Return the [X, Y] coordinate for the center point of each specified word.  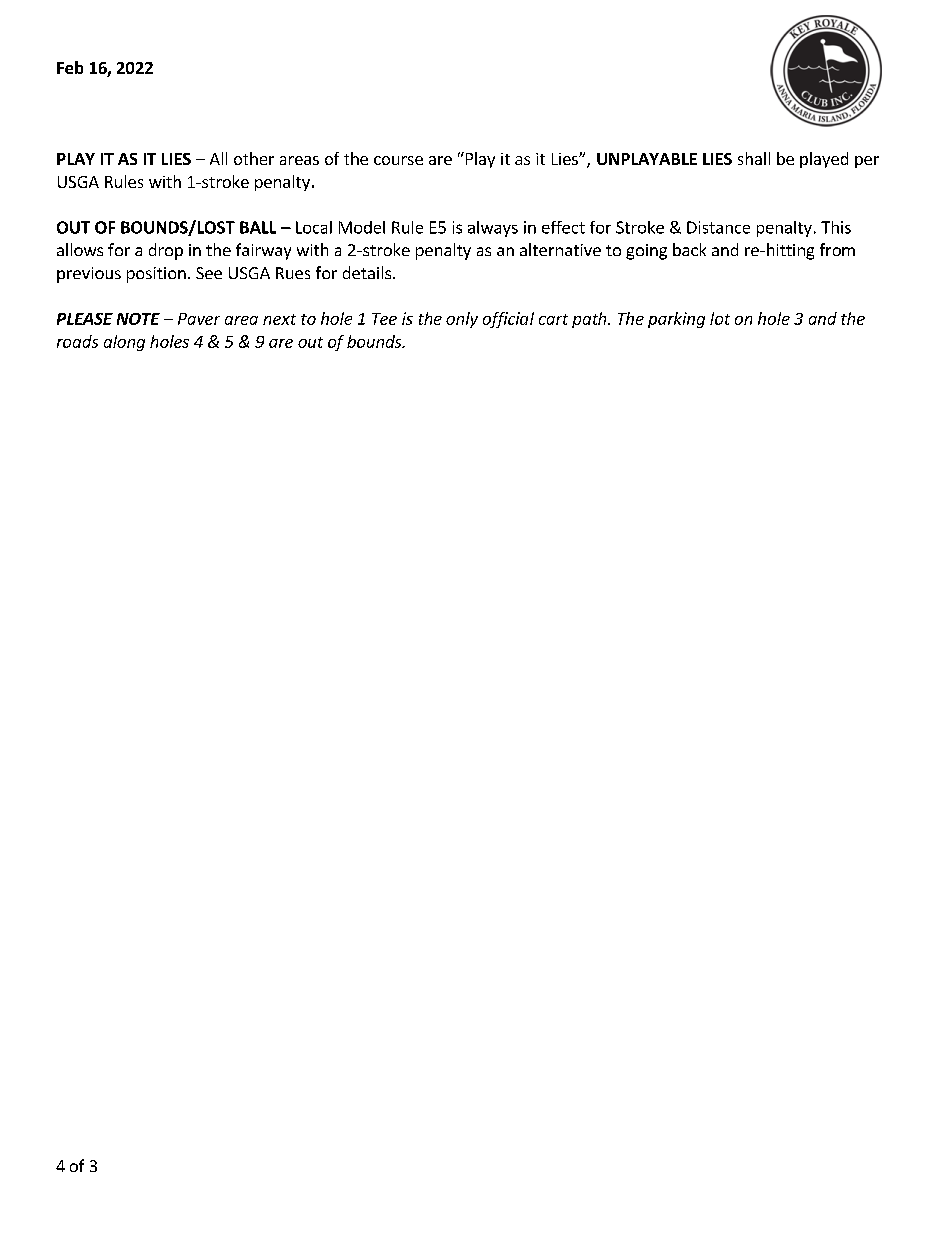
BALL [258, 227]
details [368, 272]
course [398, 160]
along [124, 343]
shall [754, 158]
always [493, 229]
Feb [70, 67]
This [836, 227]
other [254, 158]
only [462, 320]
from [837, 249]
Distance [718, 227]
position [156, 275]
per [867, 162]
